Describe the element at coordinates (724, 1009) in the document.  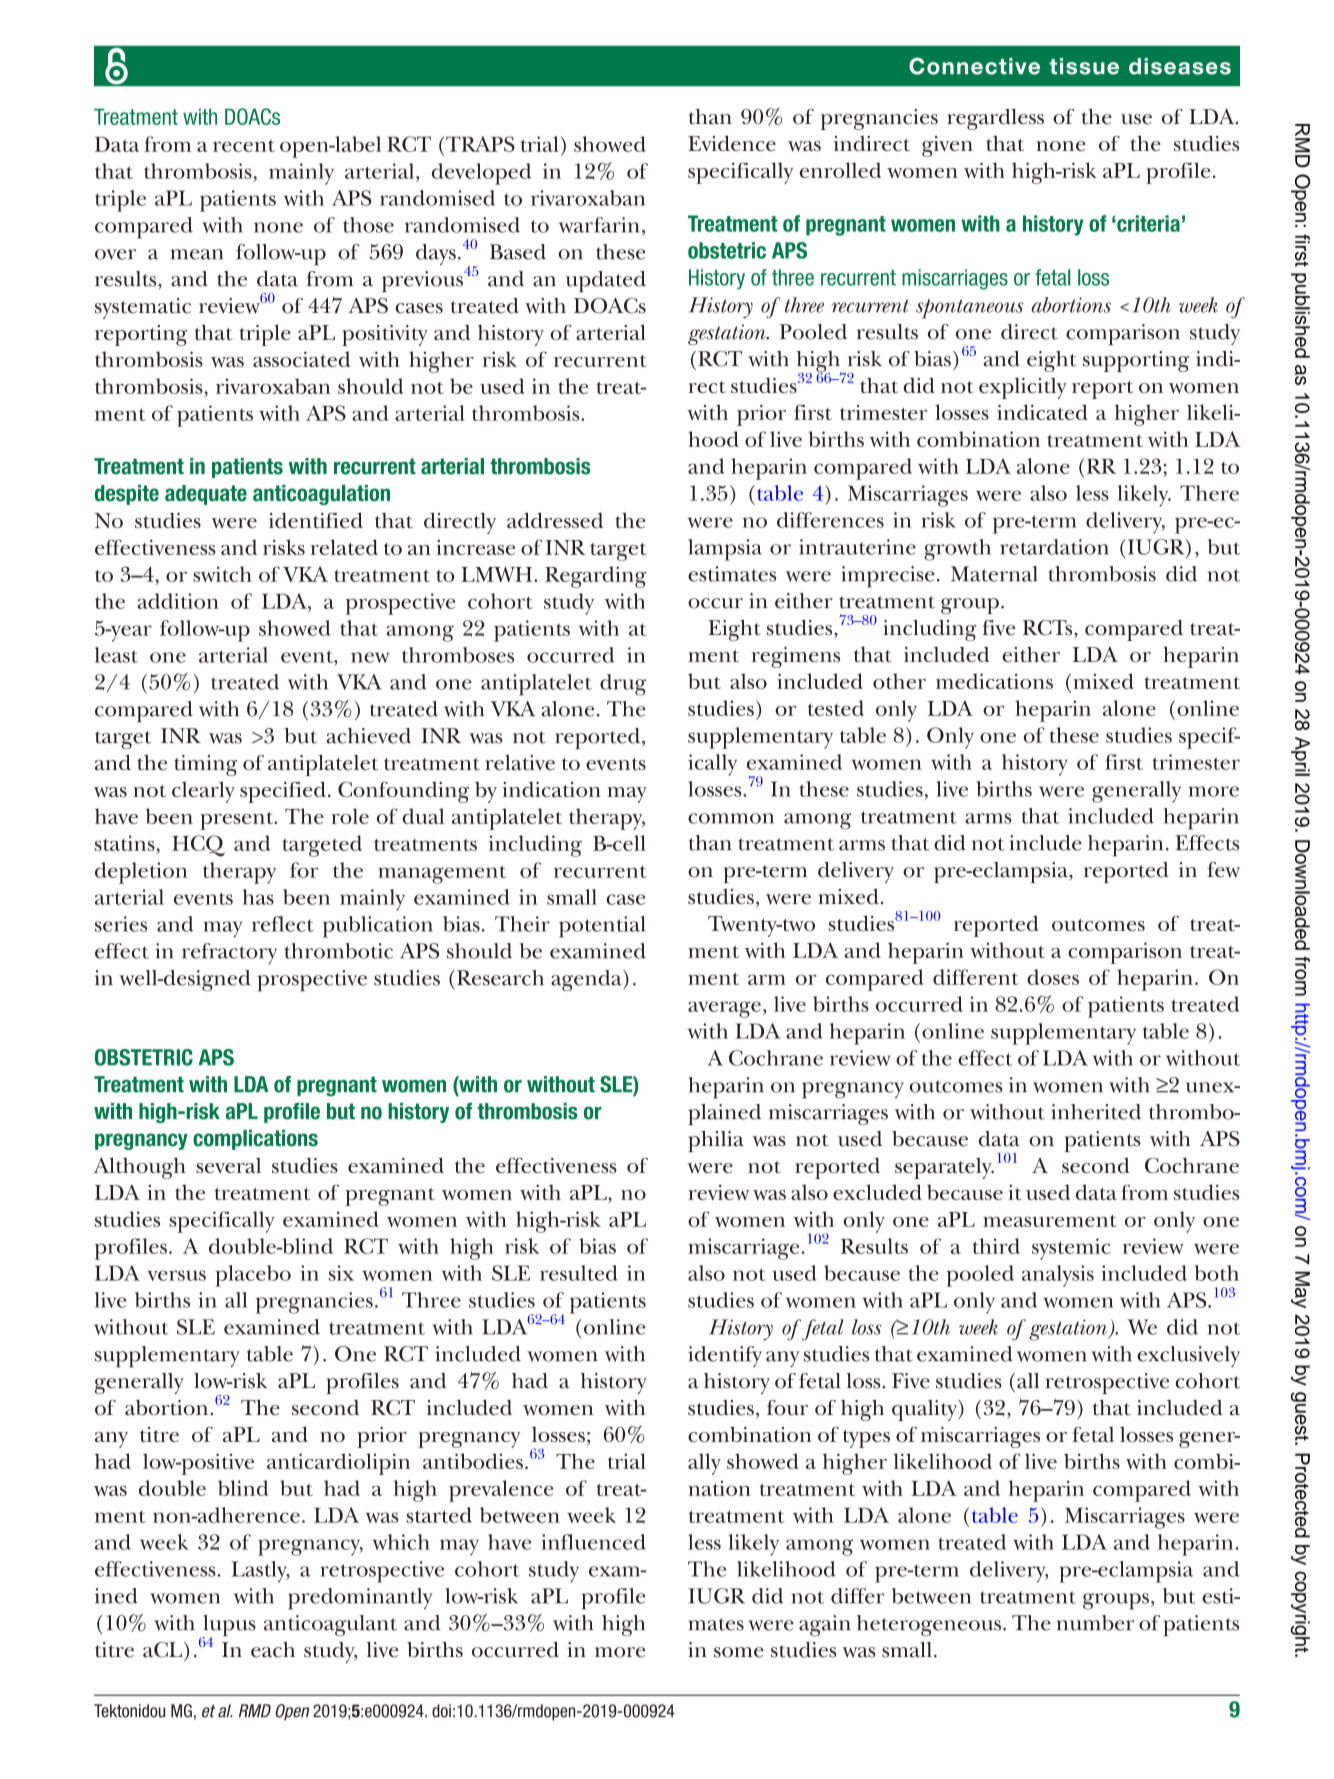
I see `average` at that location.
